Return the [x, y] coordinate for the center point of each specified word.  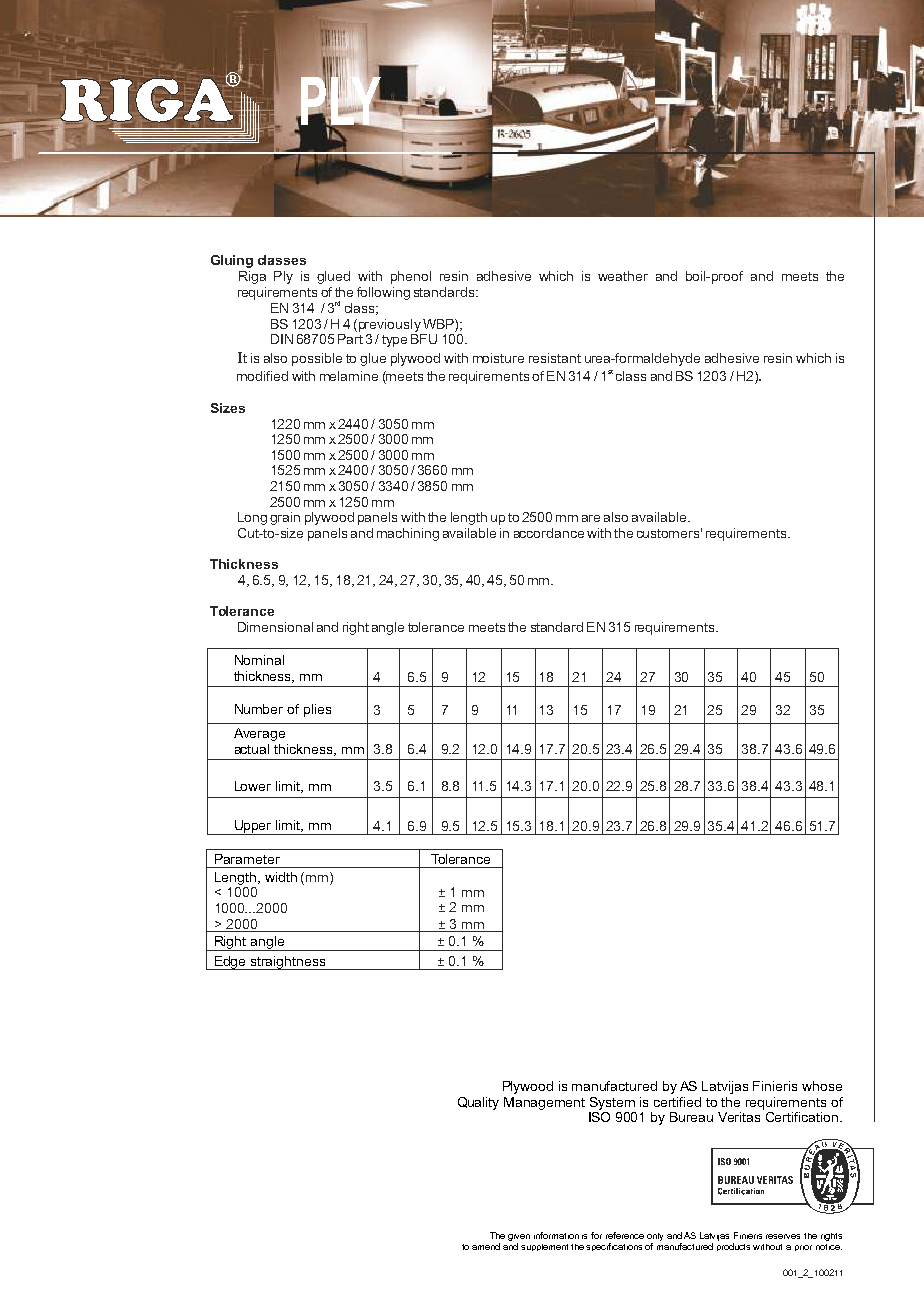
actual [252, 749]
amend [486, 1246]
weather [623, 276]
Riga [252, 277]
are [591, 518]
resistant [555, 358]
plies [317, 710]
